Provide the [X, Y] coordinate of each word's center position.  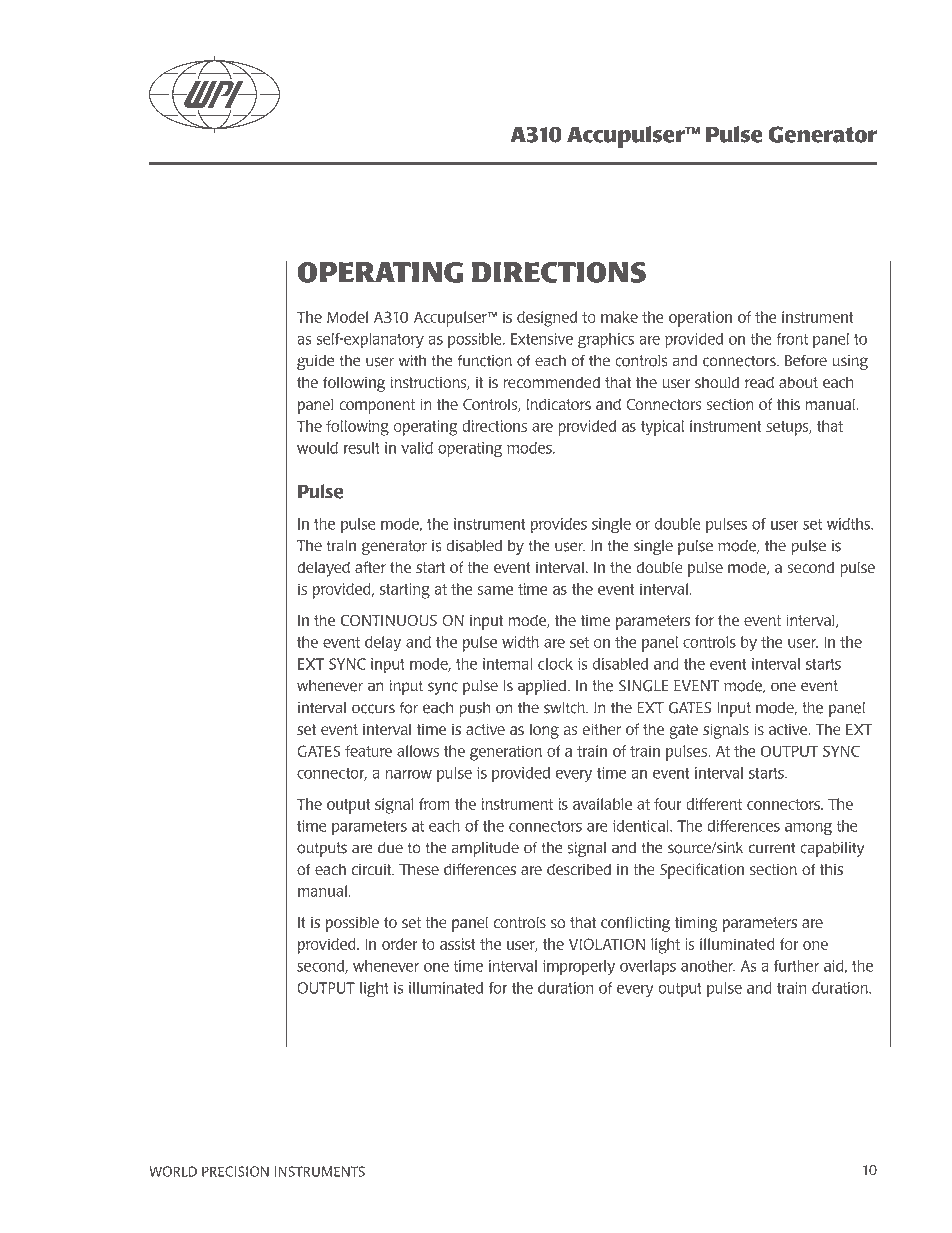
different [714, 804]
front [792, 339]
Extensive [542, 339]
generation [506, 753]
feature [368, 751]
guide [316, 362]
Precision [235, 1171]
